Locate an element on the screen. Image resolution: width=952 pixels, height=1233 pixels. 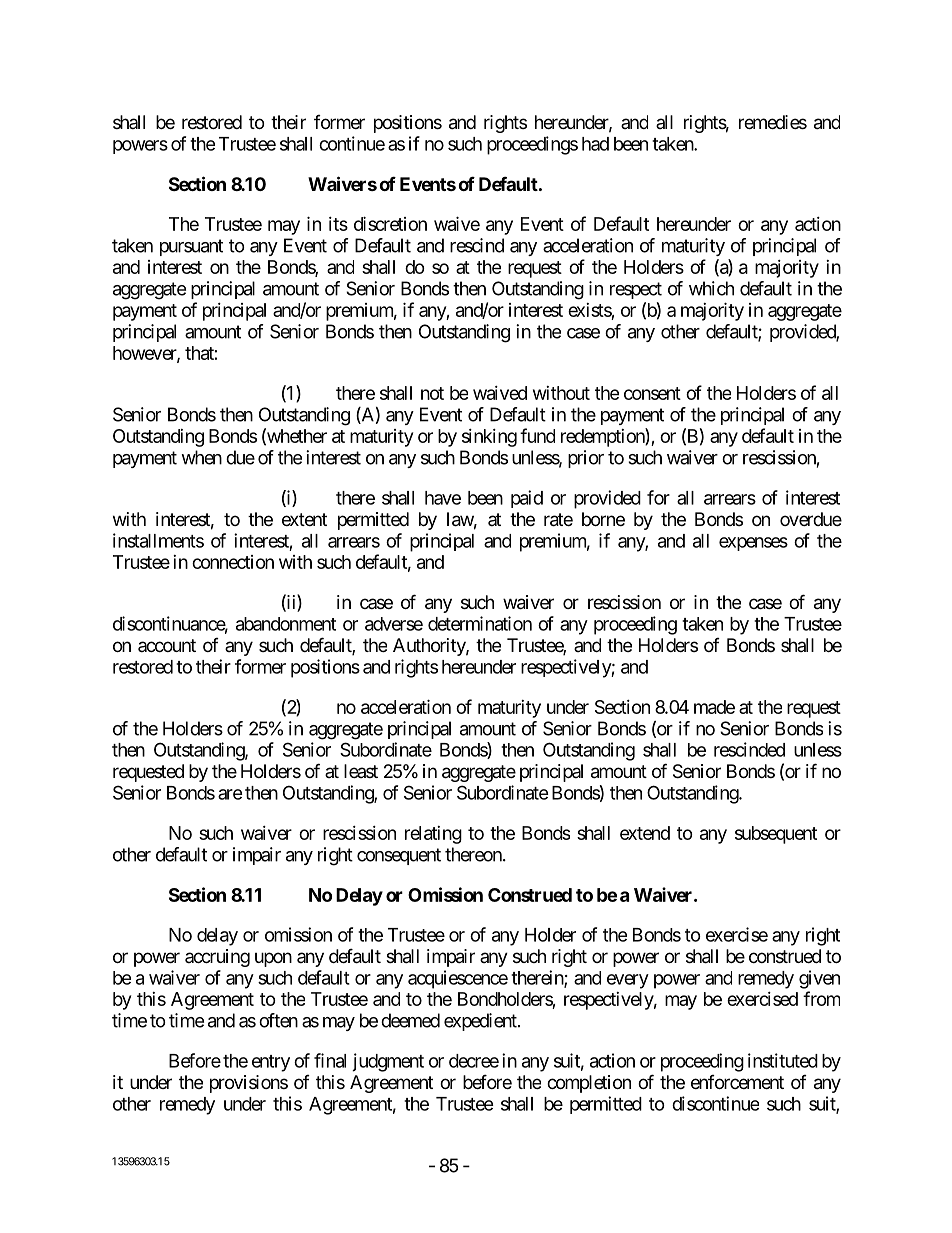
had is located at coordinates (595, 144).
